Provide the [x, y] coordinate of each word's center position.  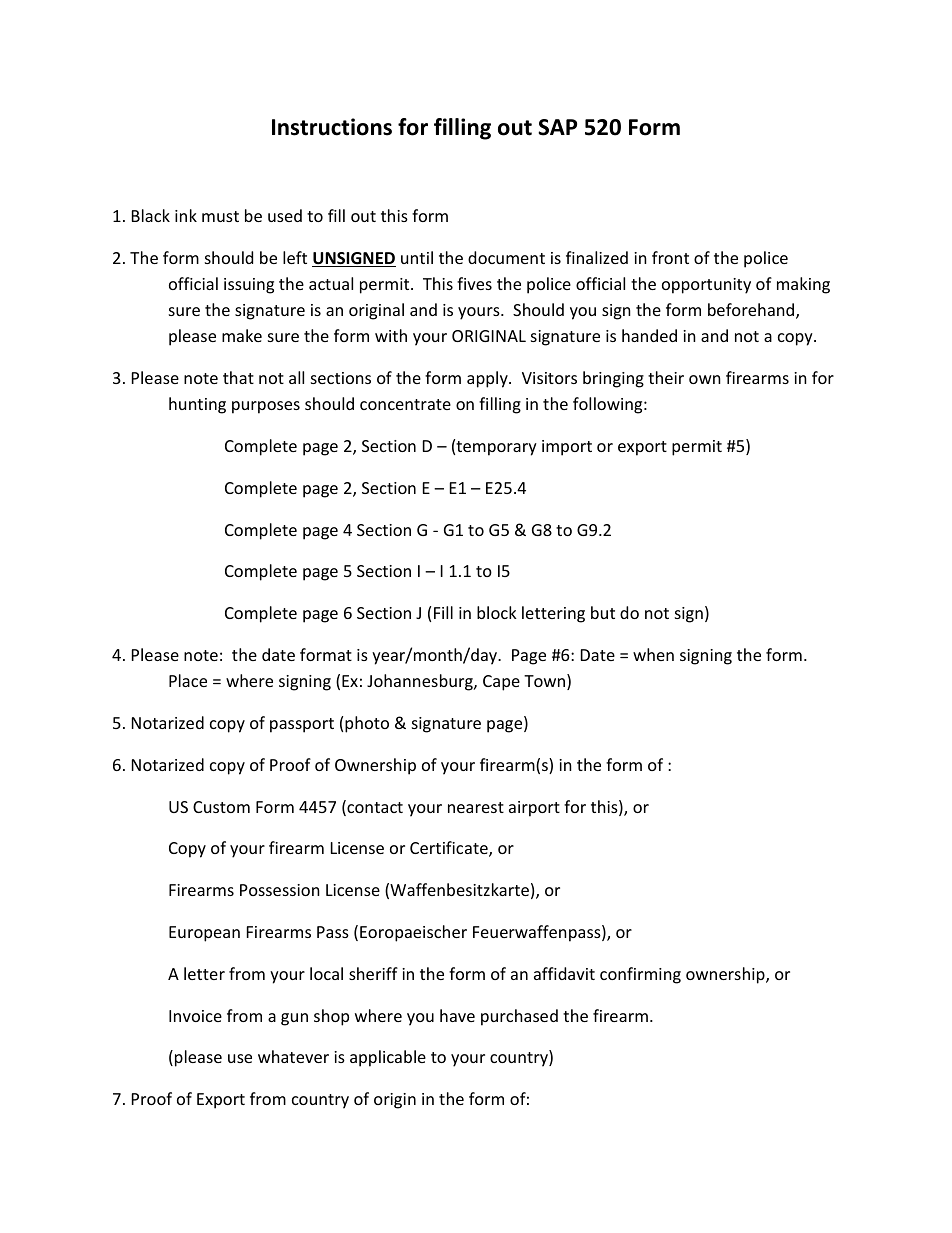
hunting [197, 405]
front [670, 257]
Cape [501, 683]
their [666, 377]
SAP [557, 127]
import [567, 448]
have [457, 1015]
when [653, 654]
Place [188, 680]
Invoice [195, 1016]
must [220, 216]
